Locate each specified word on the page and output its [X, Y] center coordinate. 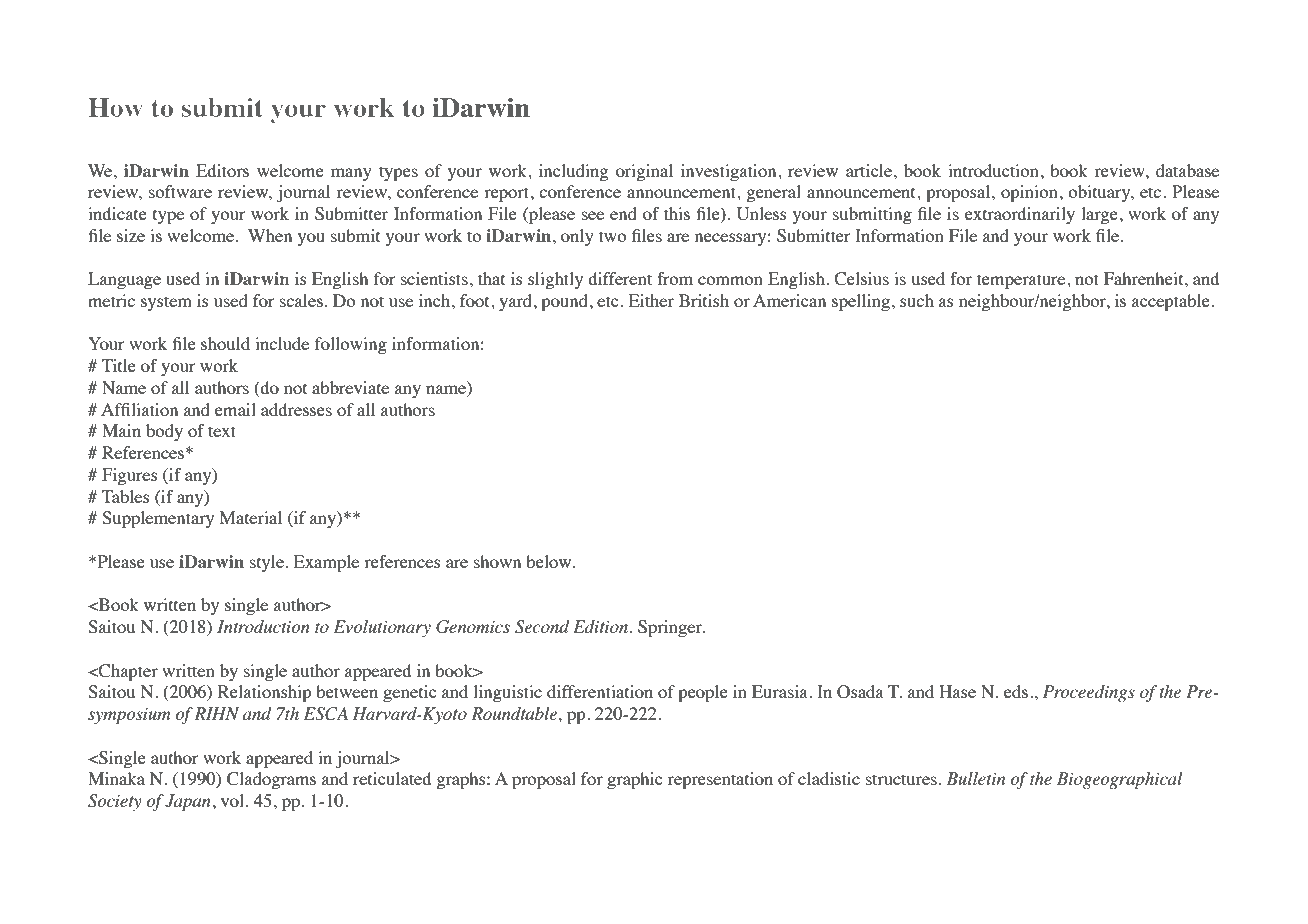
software [180, 191]
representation [720, 780]
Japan [188, 802]
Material [251, 517]
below [550, 561]
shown [497, 561]
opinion [1029, 193]
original [644, 172]
